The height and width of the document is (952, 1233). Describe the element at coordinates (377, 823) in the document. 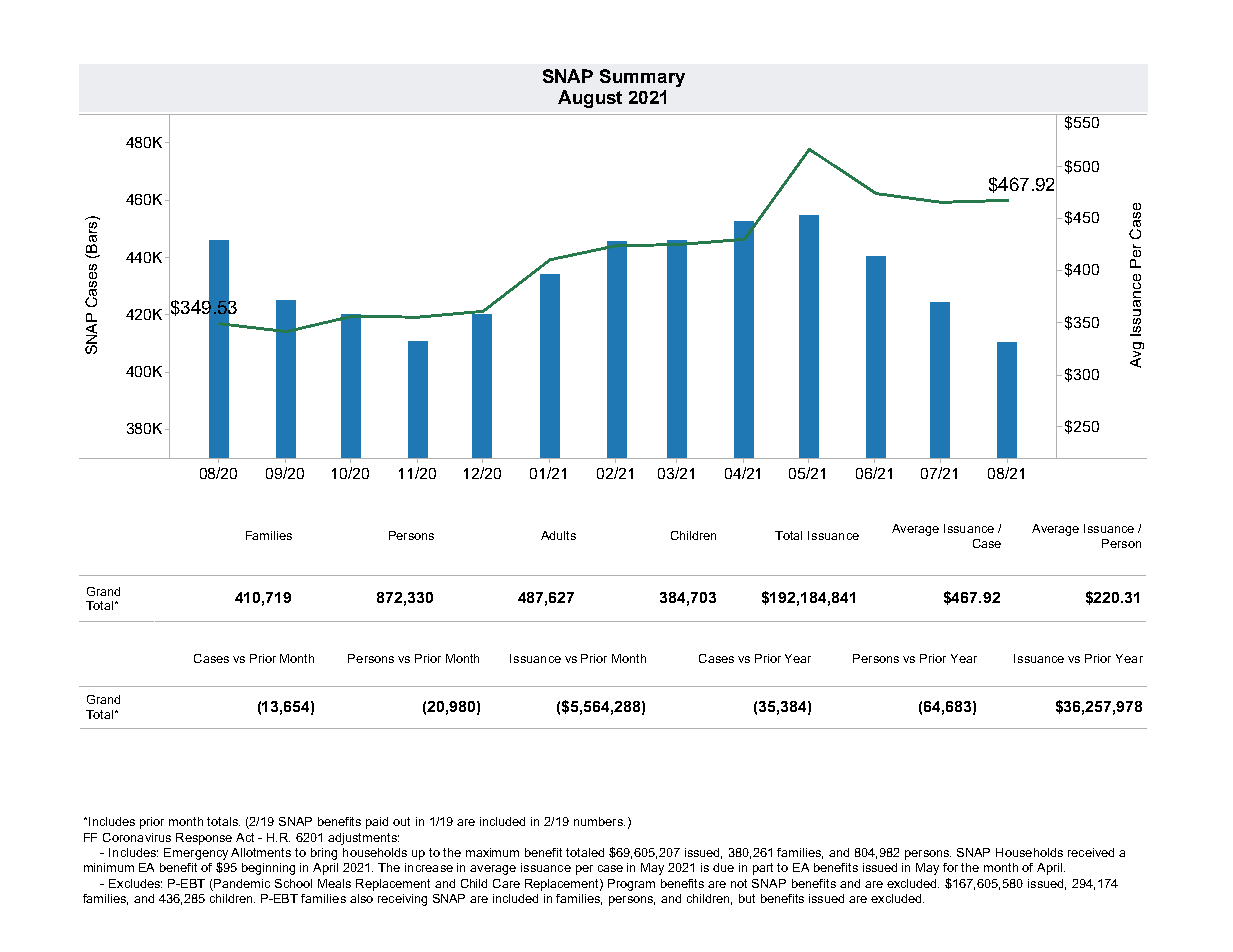

I see `paid` at that location.
